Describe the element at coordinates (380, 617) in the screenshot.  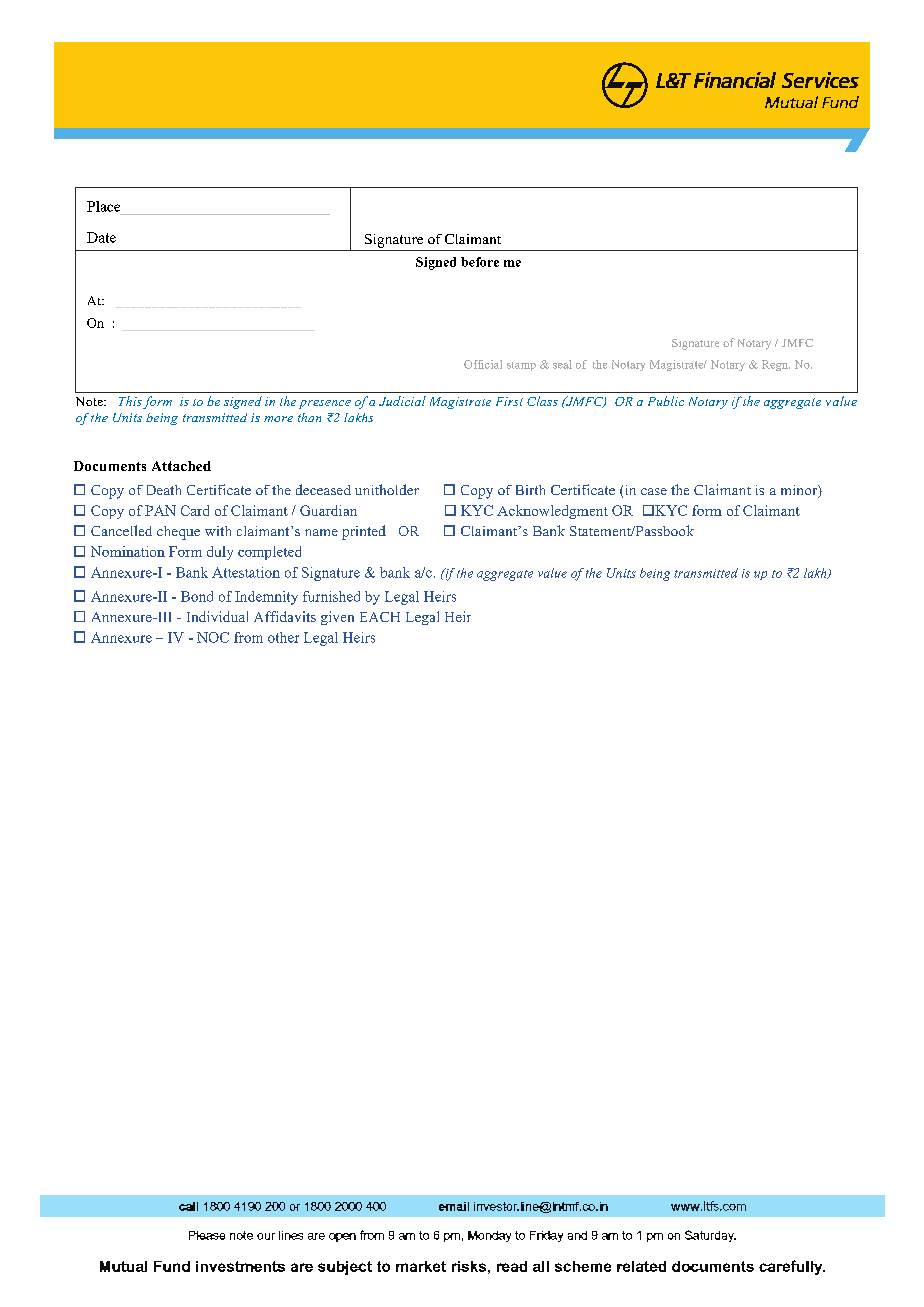
I see `EACH` at that location.
